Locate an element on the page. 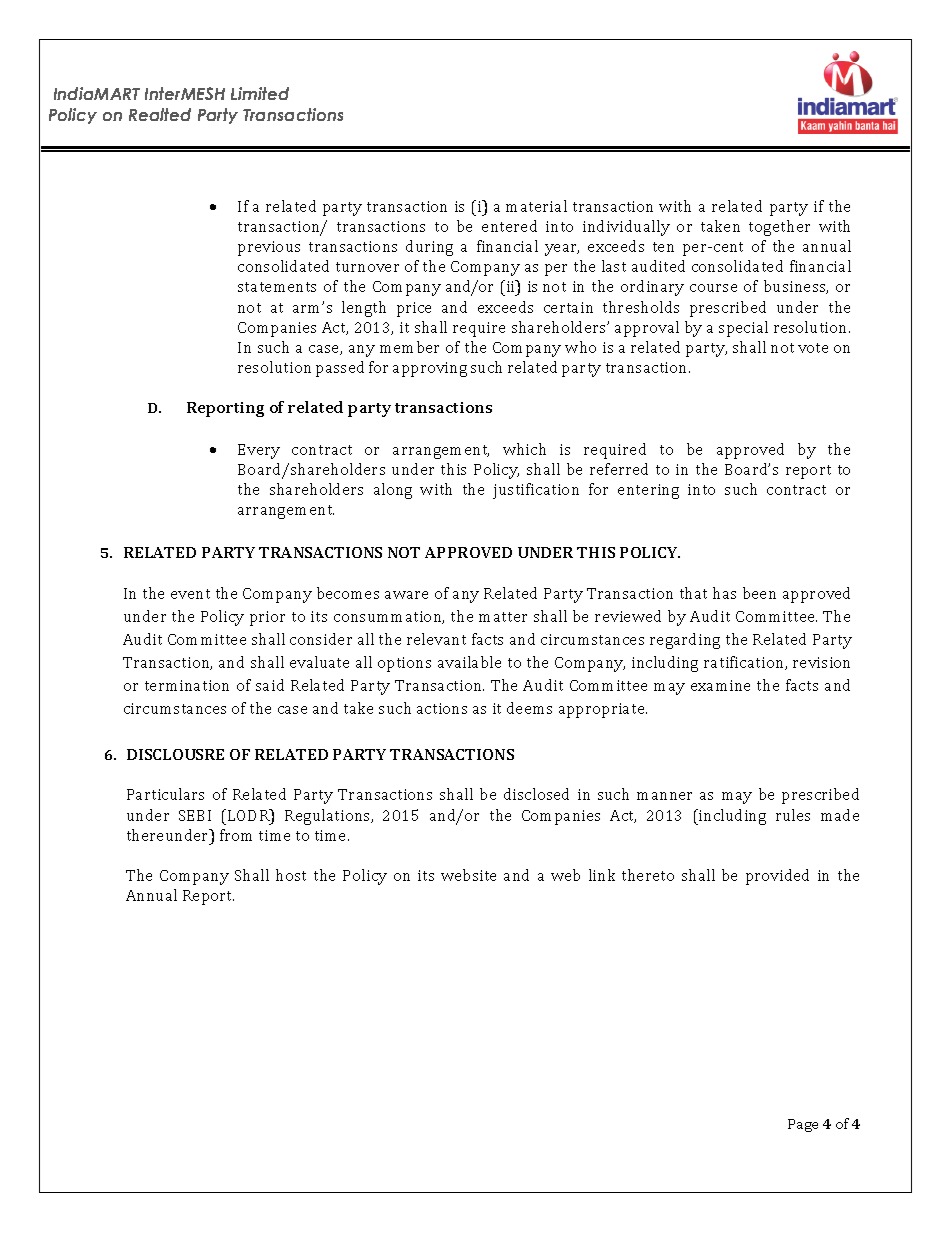 This page has height=1233, width=952. Page is located at coordinates (803, 1125).
